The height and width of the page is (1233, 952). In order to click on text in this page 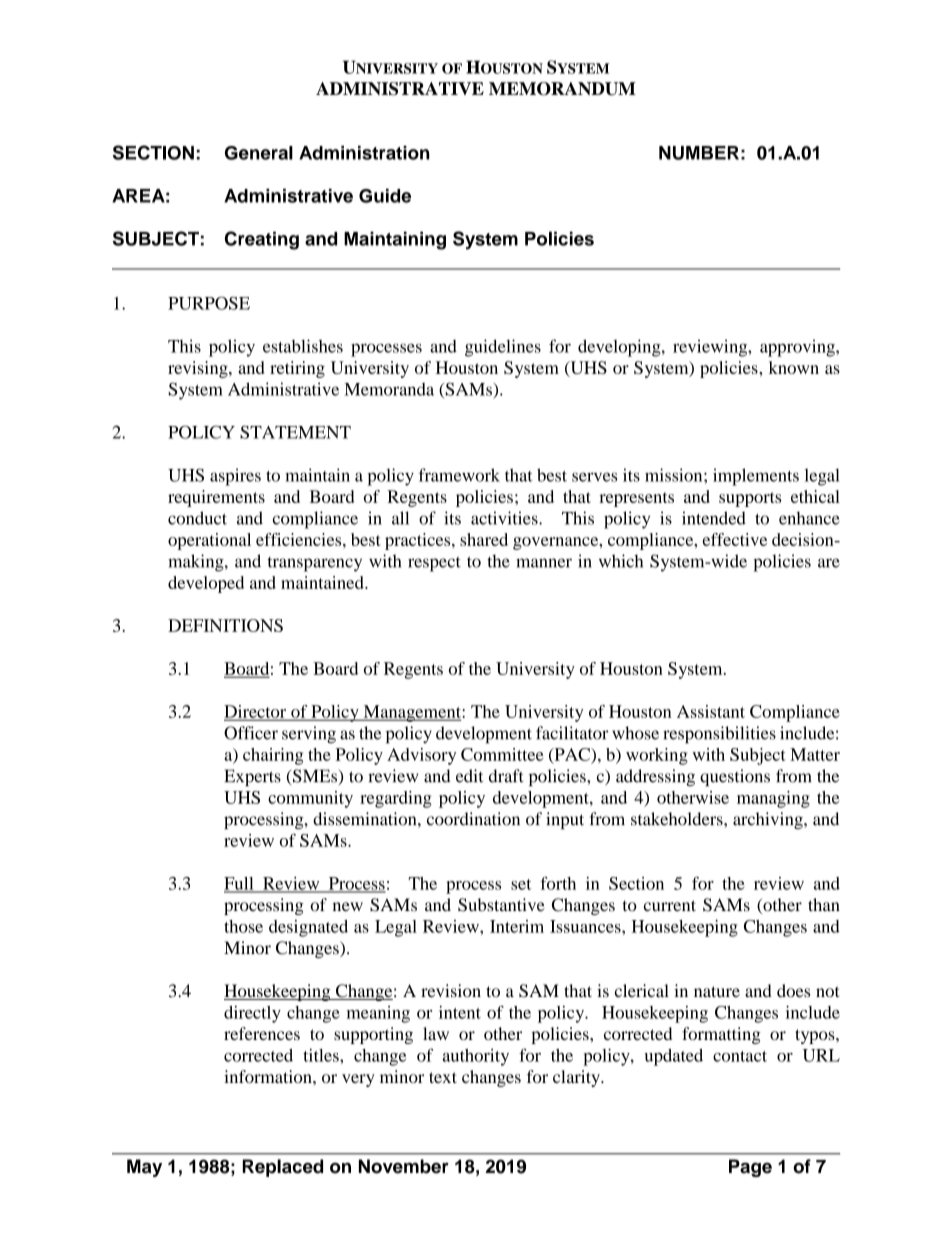, I will do `click(443, 1077)`.
